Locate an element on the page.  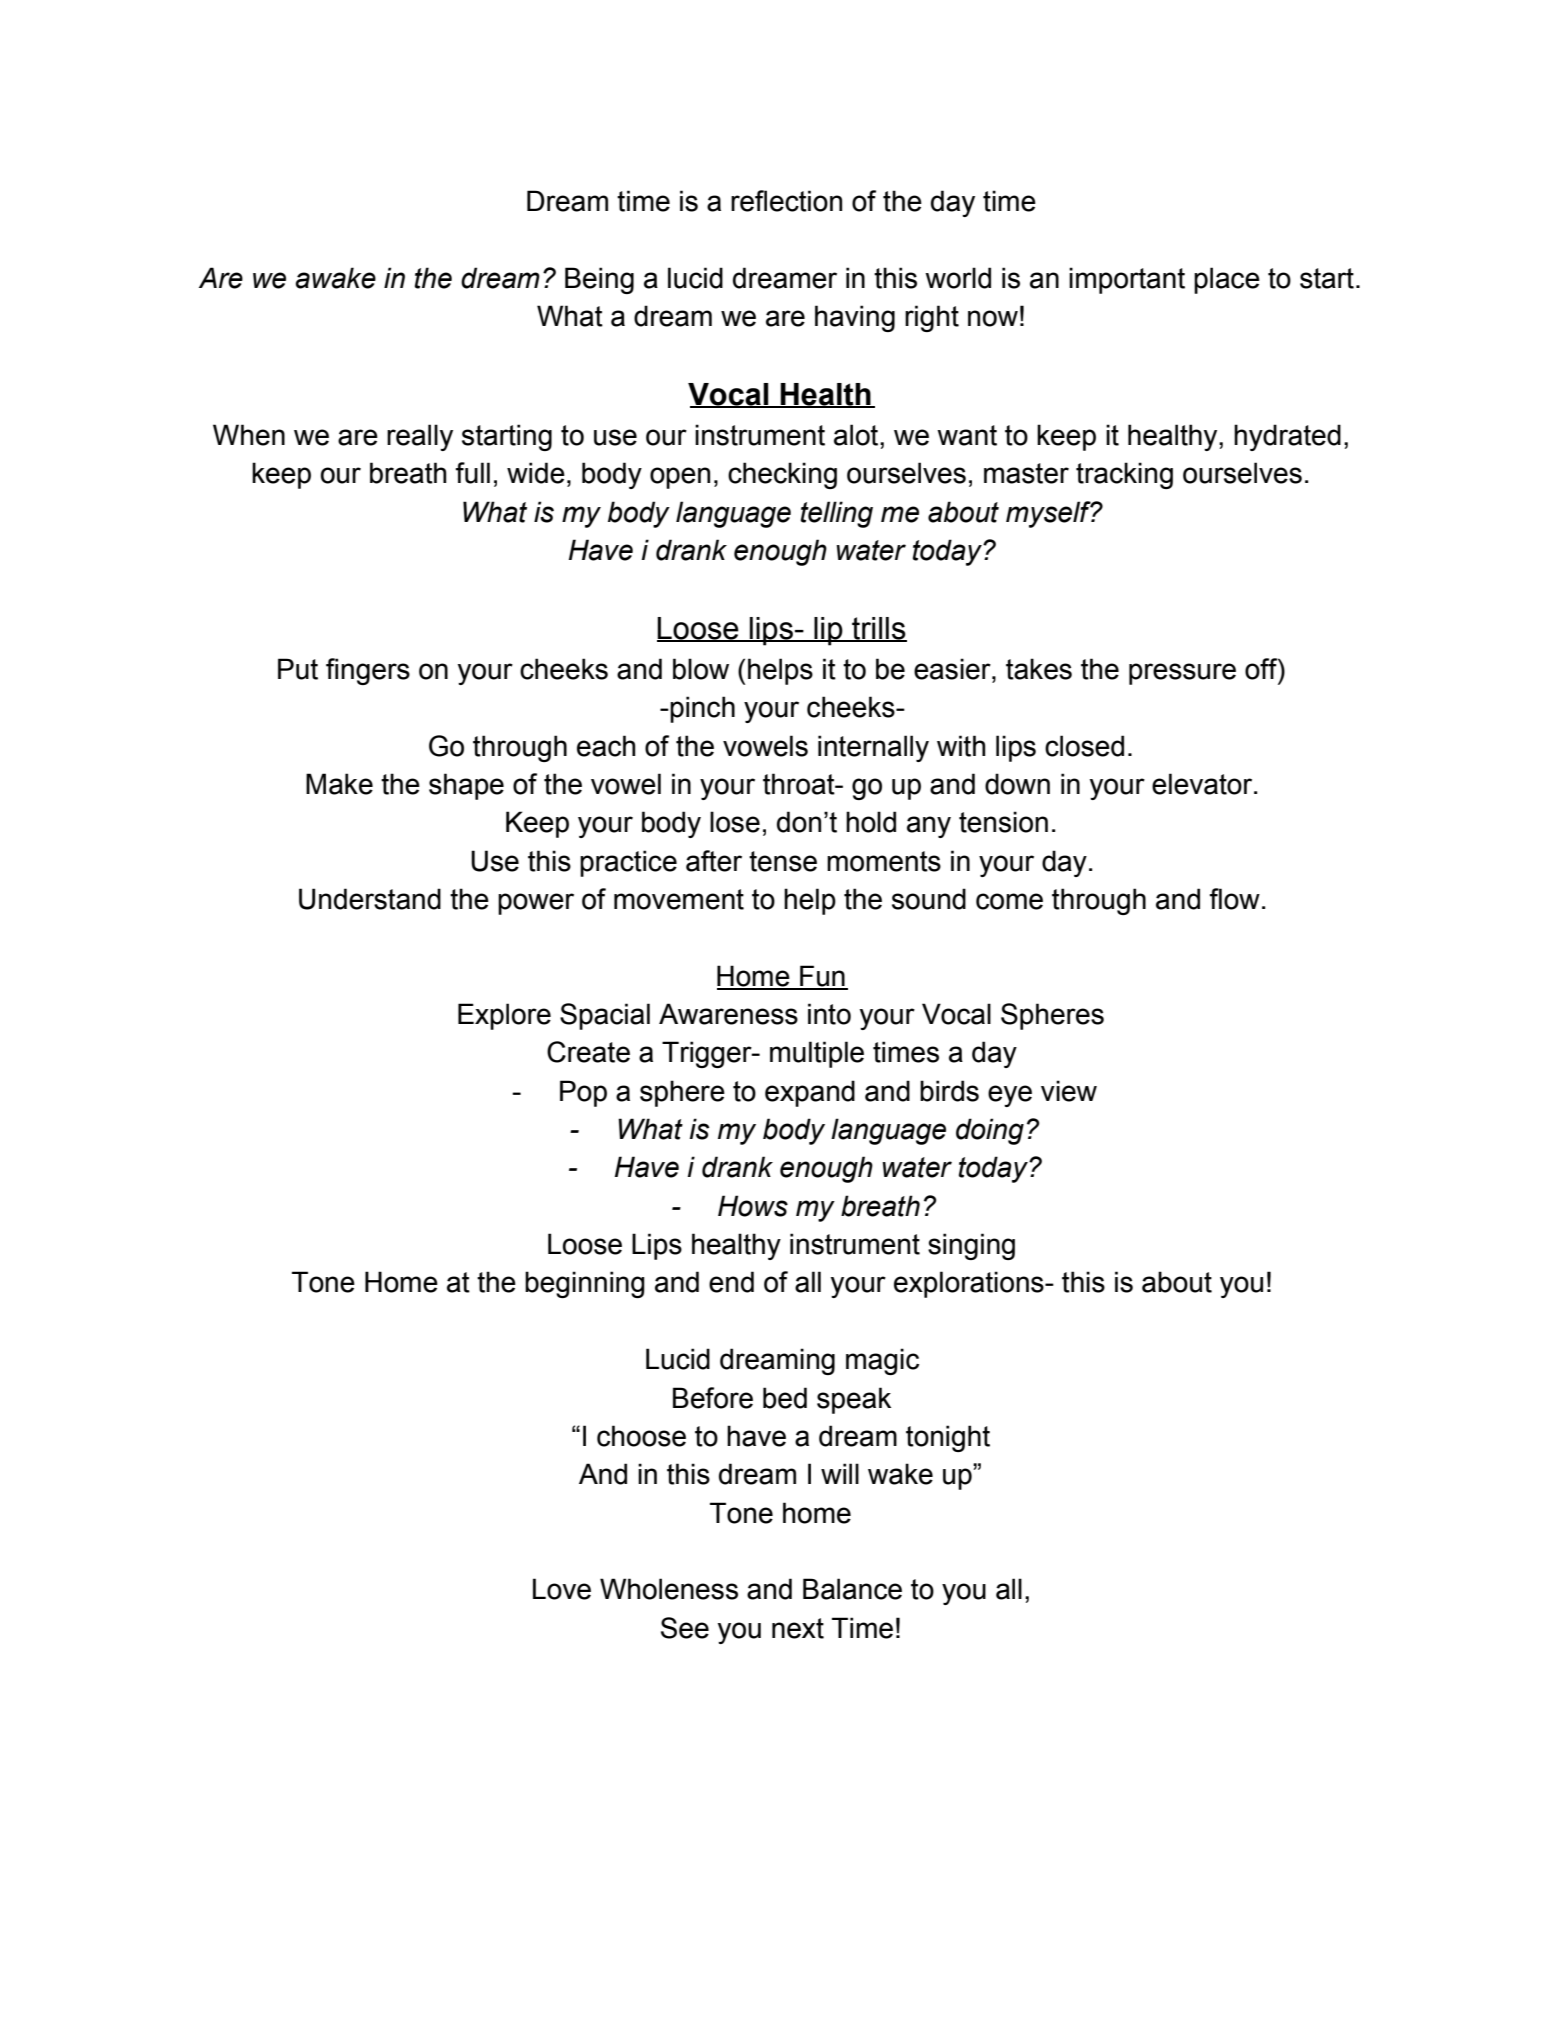
tonight is located at coordinates (948, 1438).
